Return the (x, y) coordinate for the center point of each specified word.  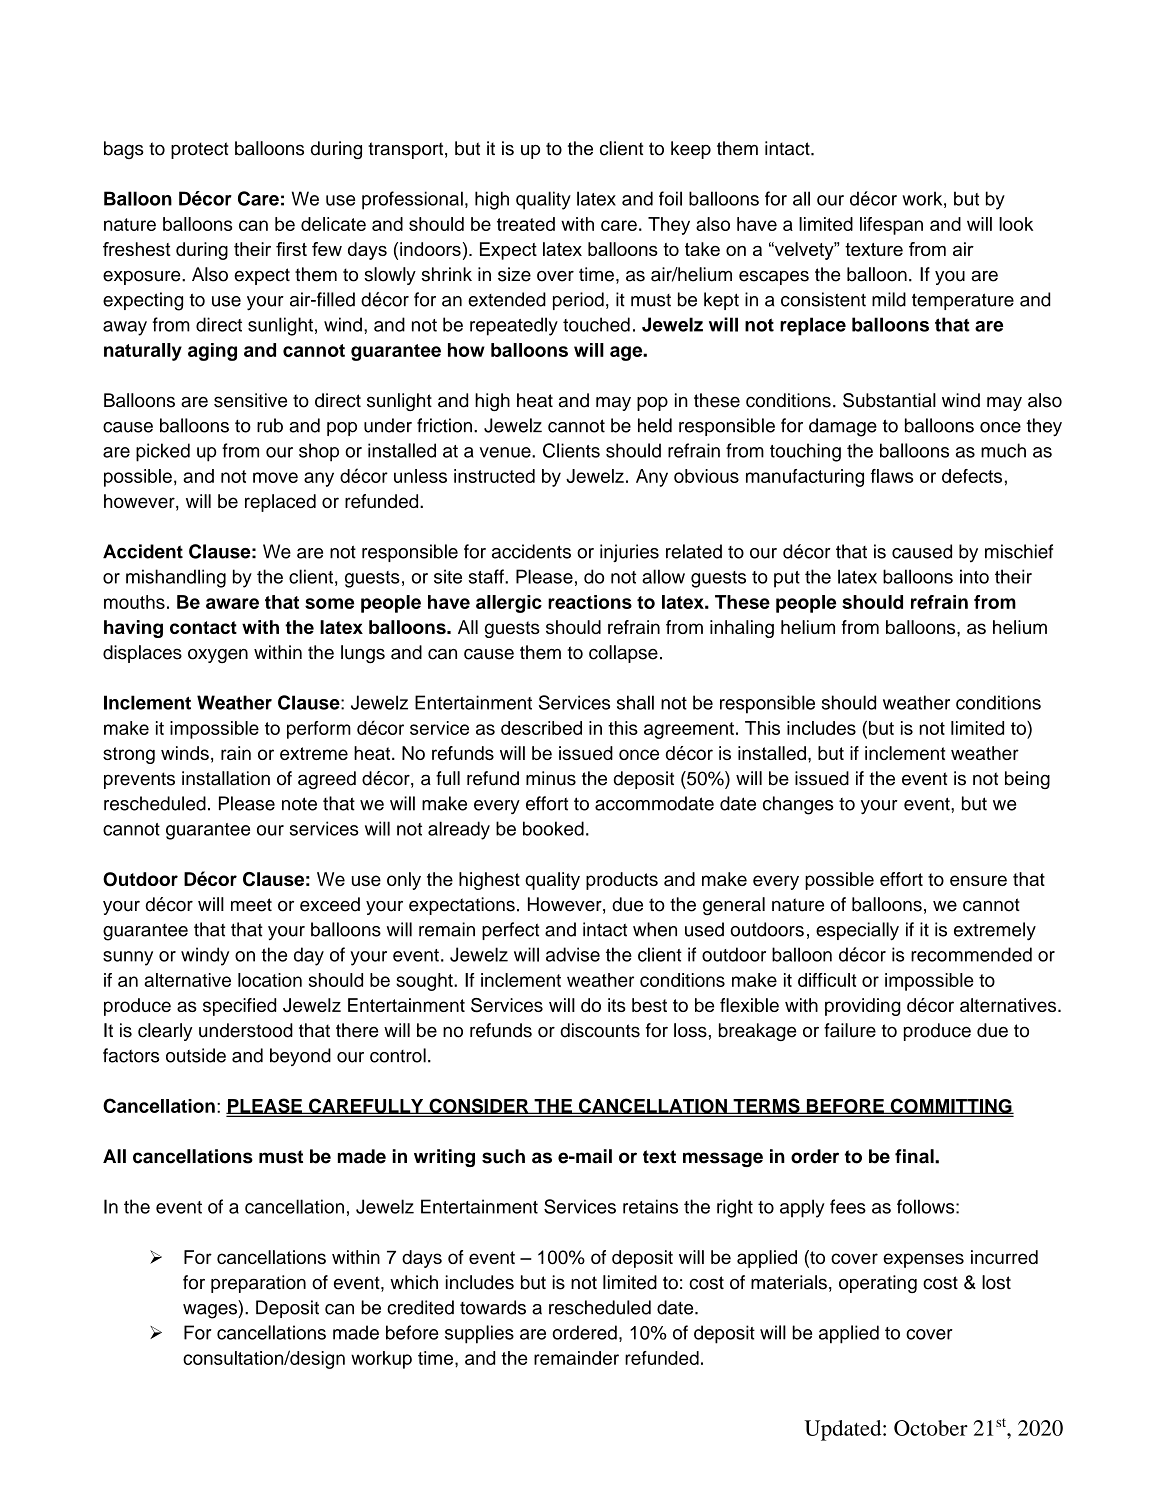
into (974, 576)
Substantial (889, 400)
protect (199, 150)
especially (857, 931)
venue (506, 452)
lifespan (891, 226)
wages (211, 1311)
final (915, 1156)
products (622, 881)
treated (526, 224)
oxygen (218, 656)
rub (270, 425)
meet (251, 905)
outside (196, 1055)
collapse (623, 654)
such (503, 1156)
